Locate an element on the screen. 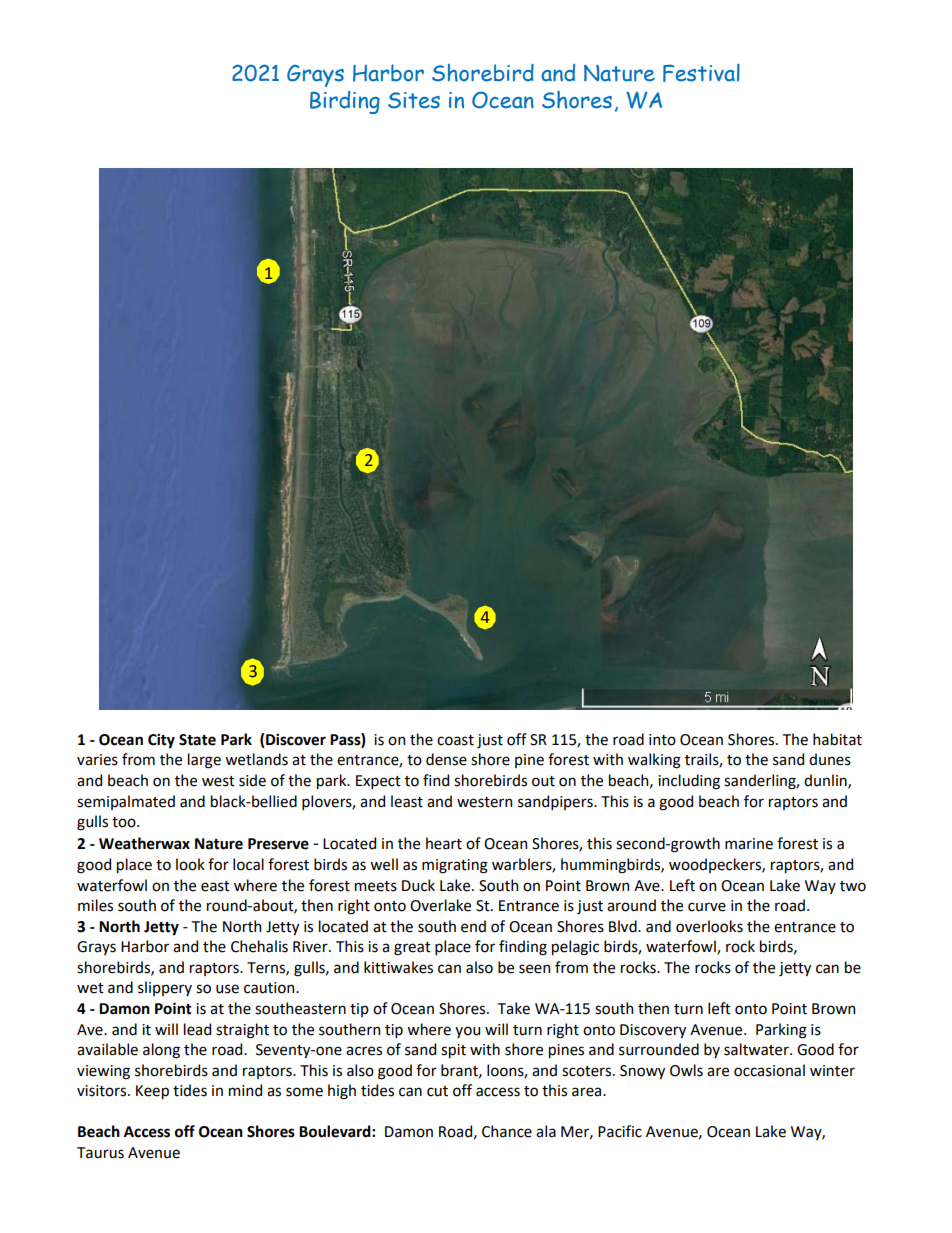 This screenshot has height=1233, width=952. coast is located at coordinates (455, 740).
